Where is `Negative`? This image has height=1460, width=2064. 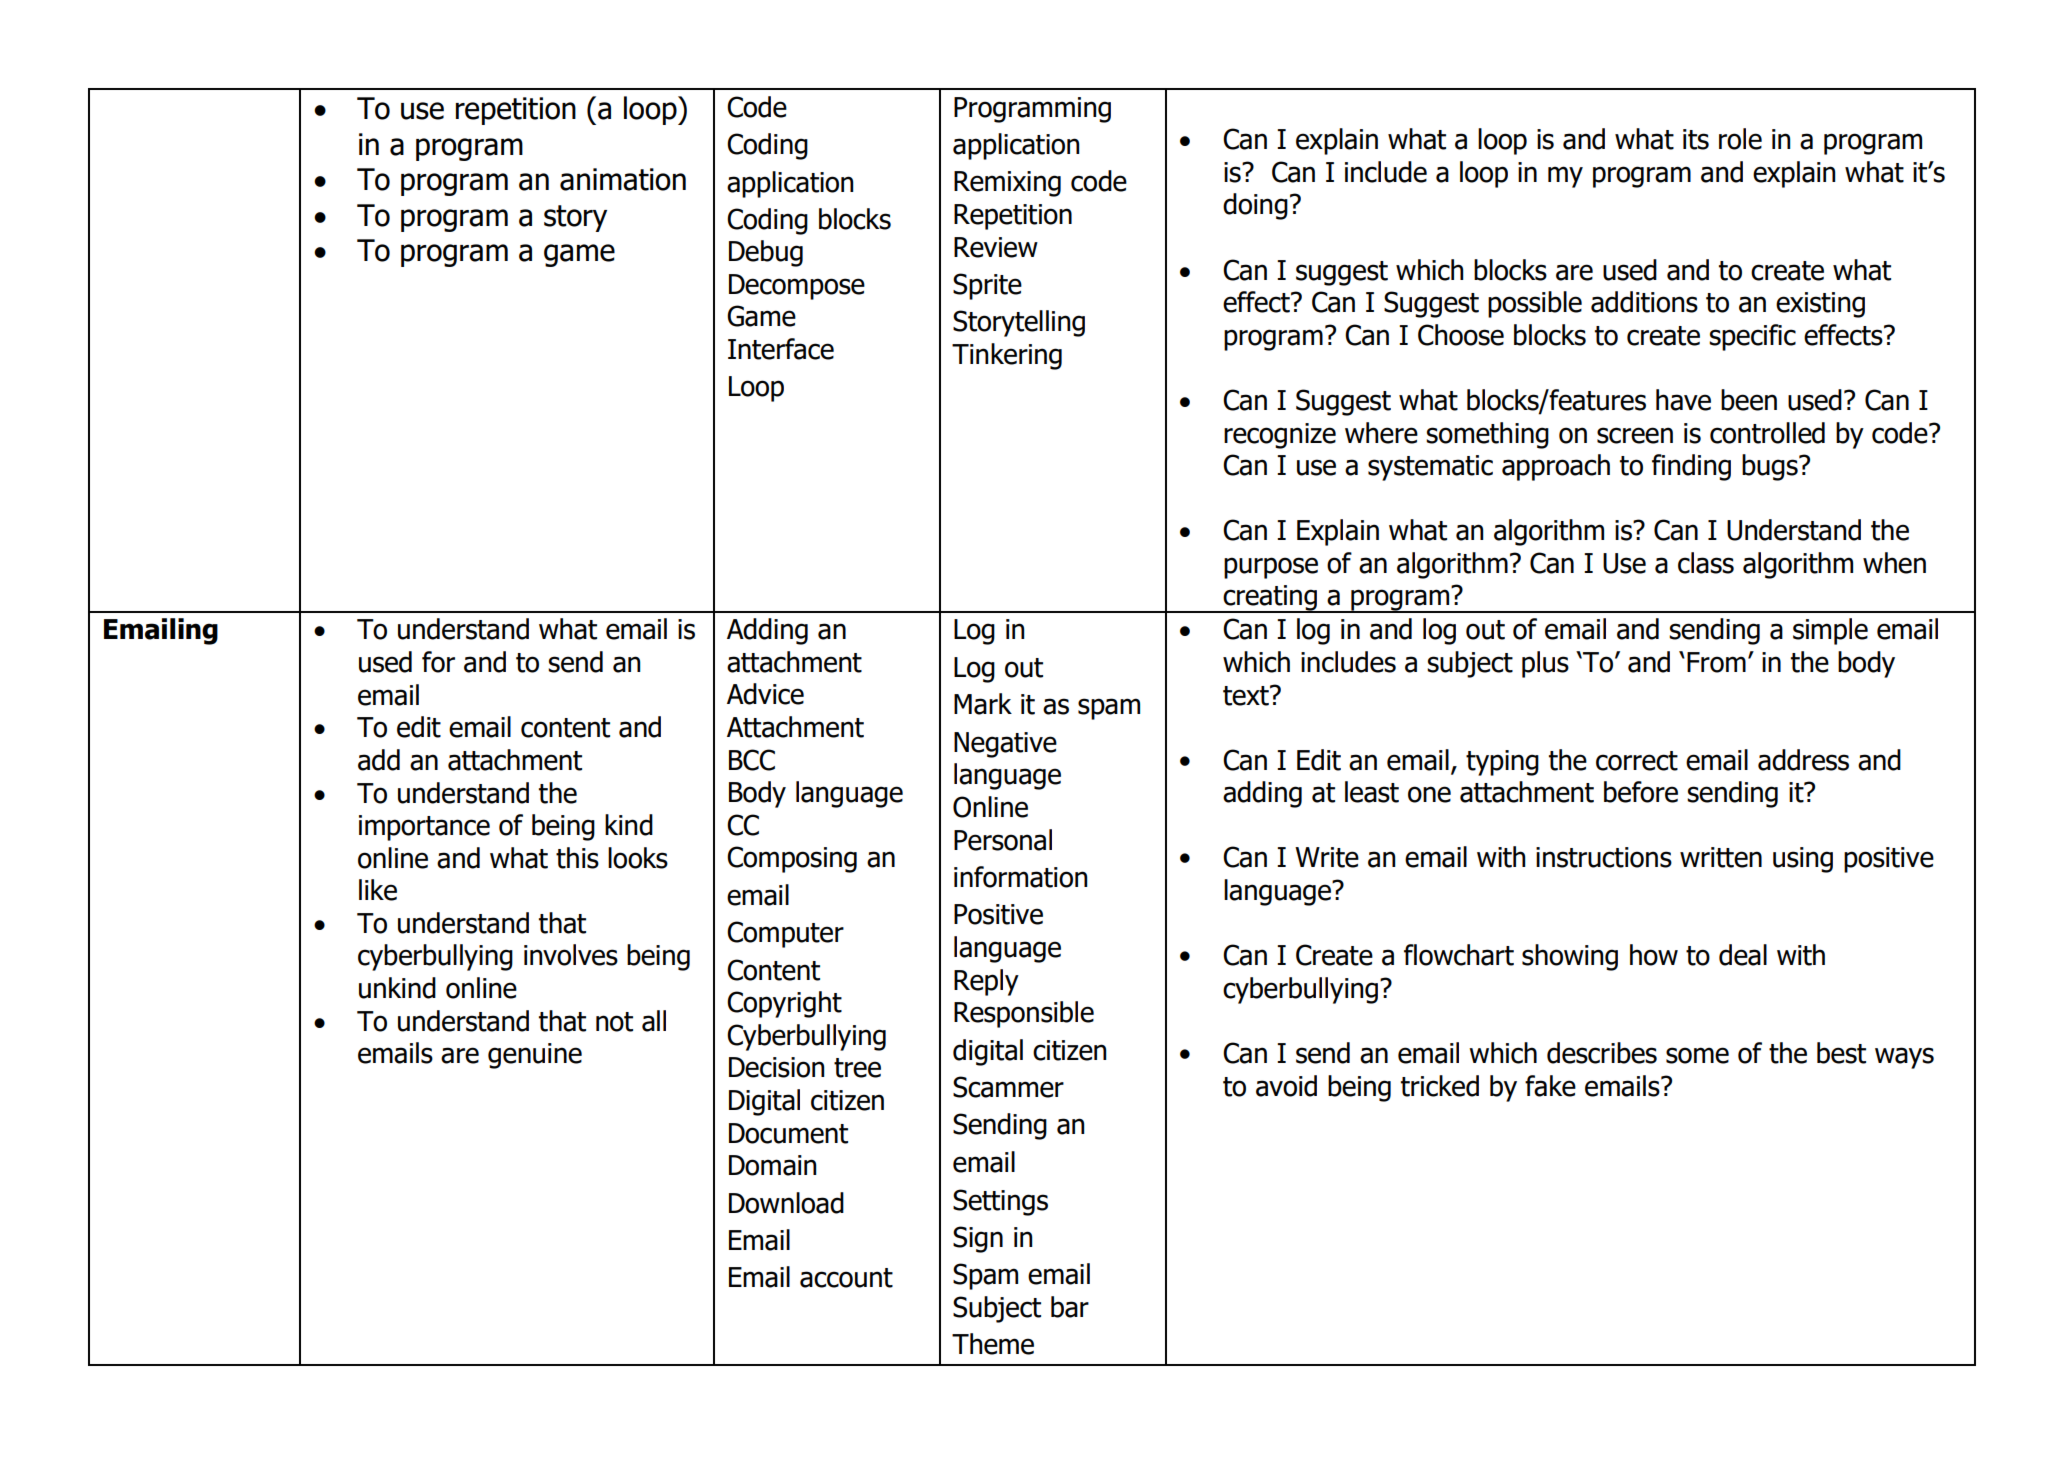 Negative is located at coordinates (1005, 745).
